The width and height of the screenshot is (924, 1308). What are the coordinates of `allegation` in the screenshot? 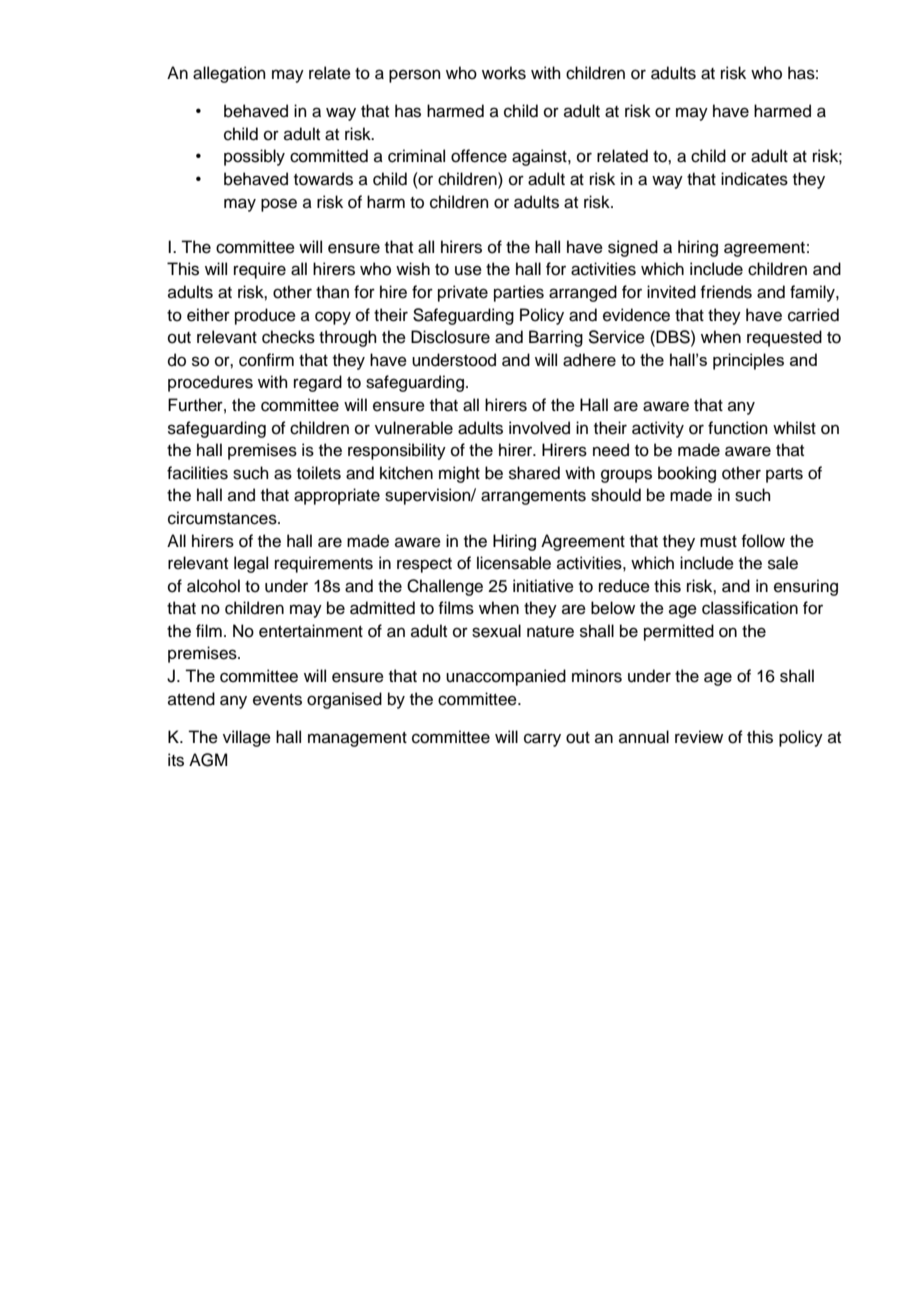 It's located at (229, 74).
